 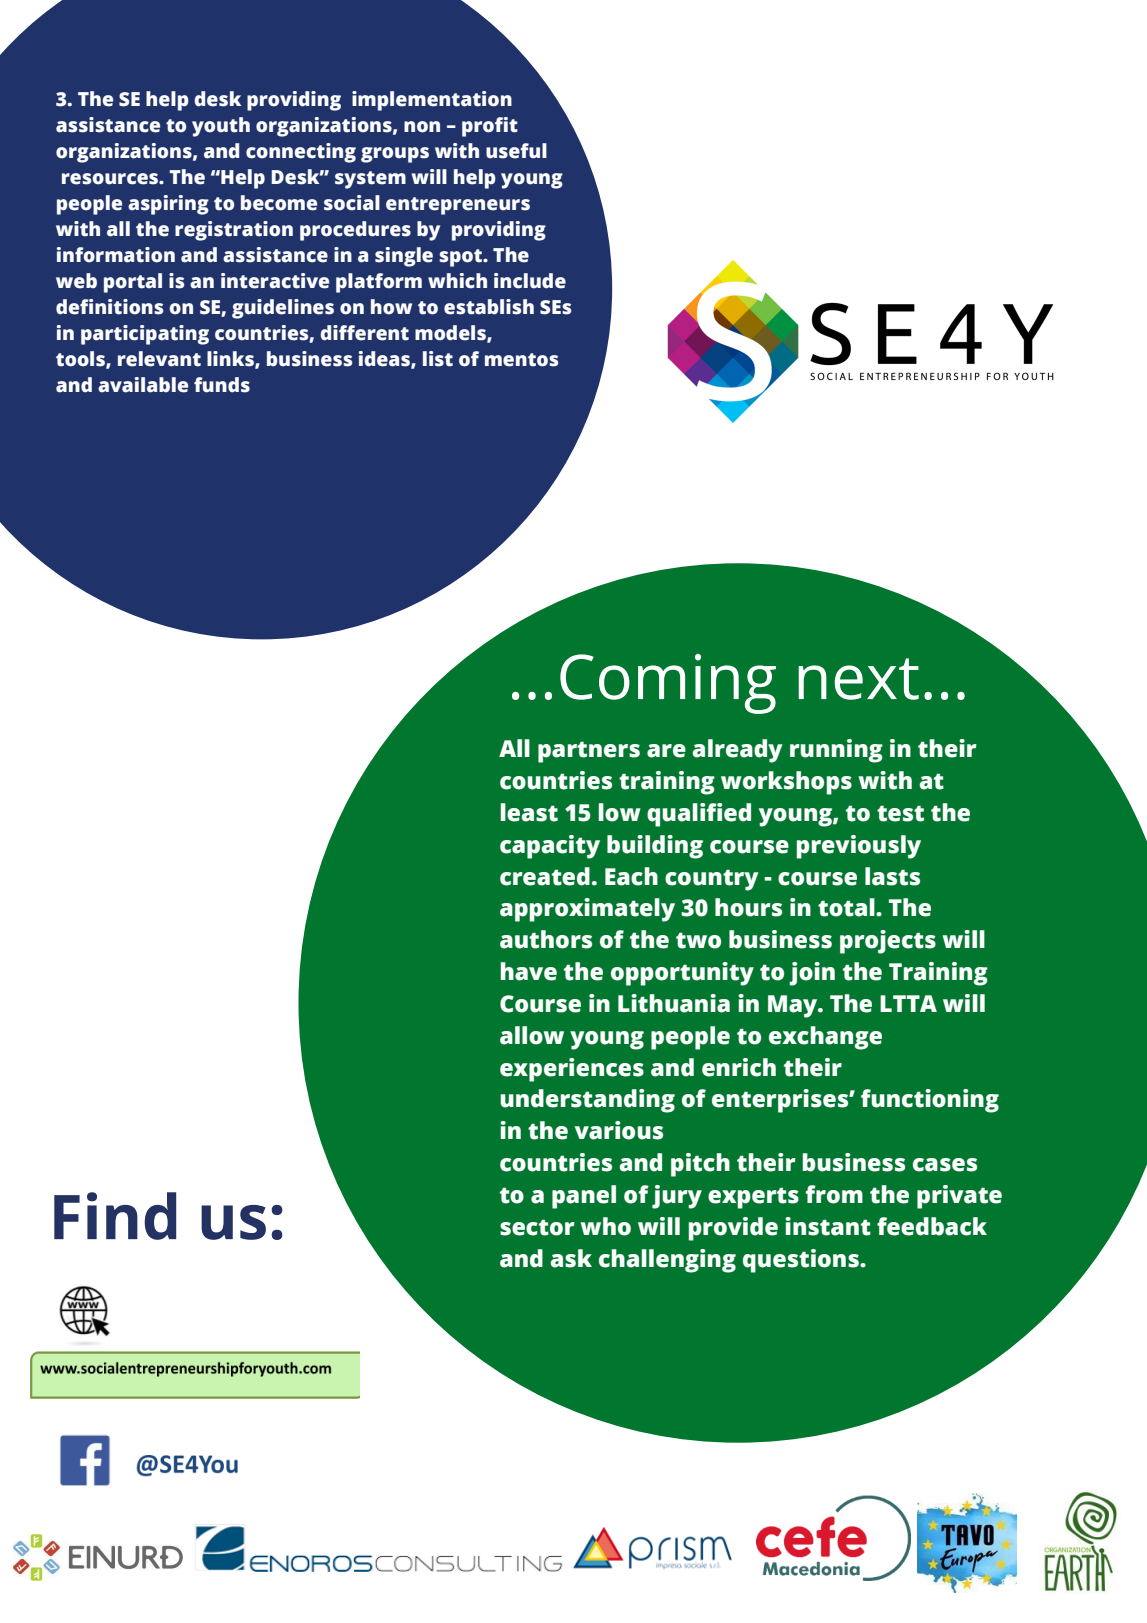 I want to click on next, so click(x=858, y=679).
